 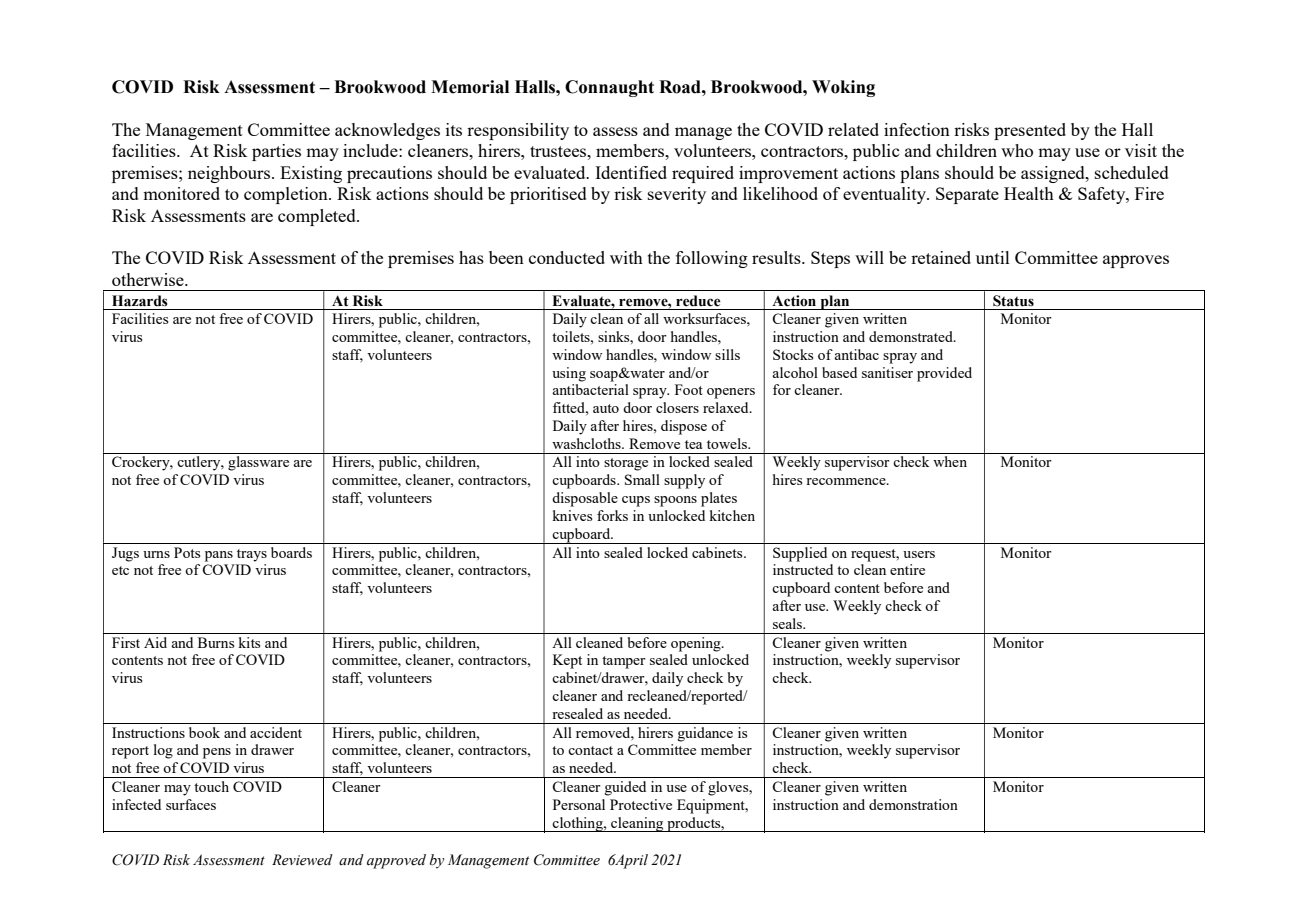 What do you see at coordinates (641, 804) in the document?
I see `Protective` at bounding box center [641, 804].
